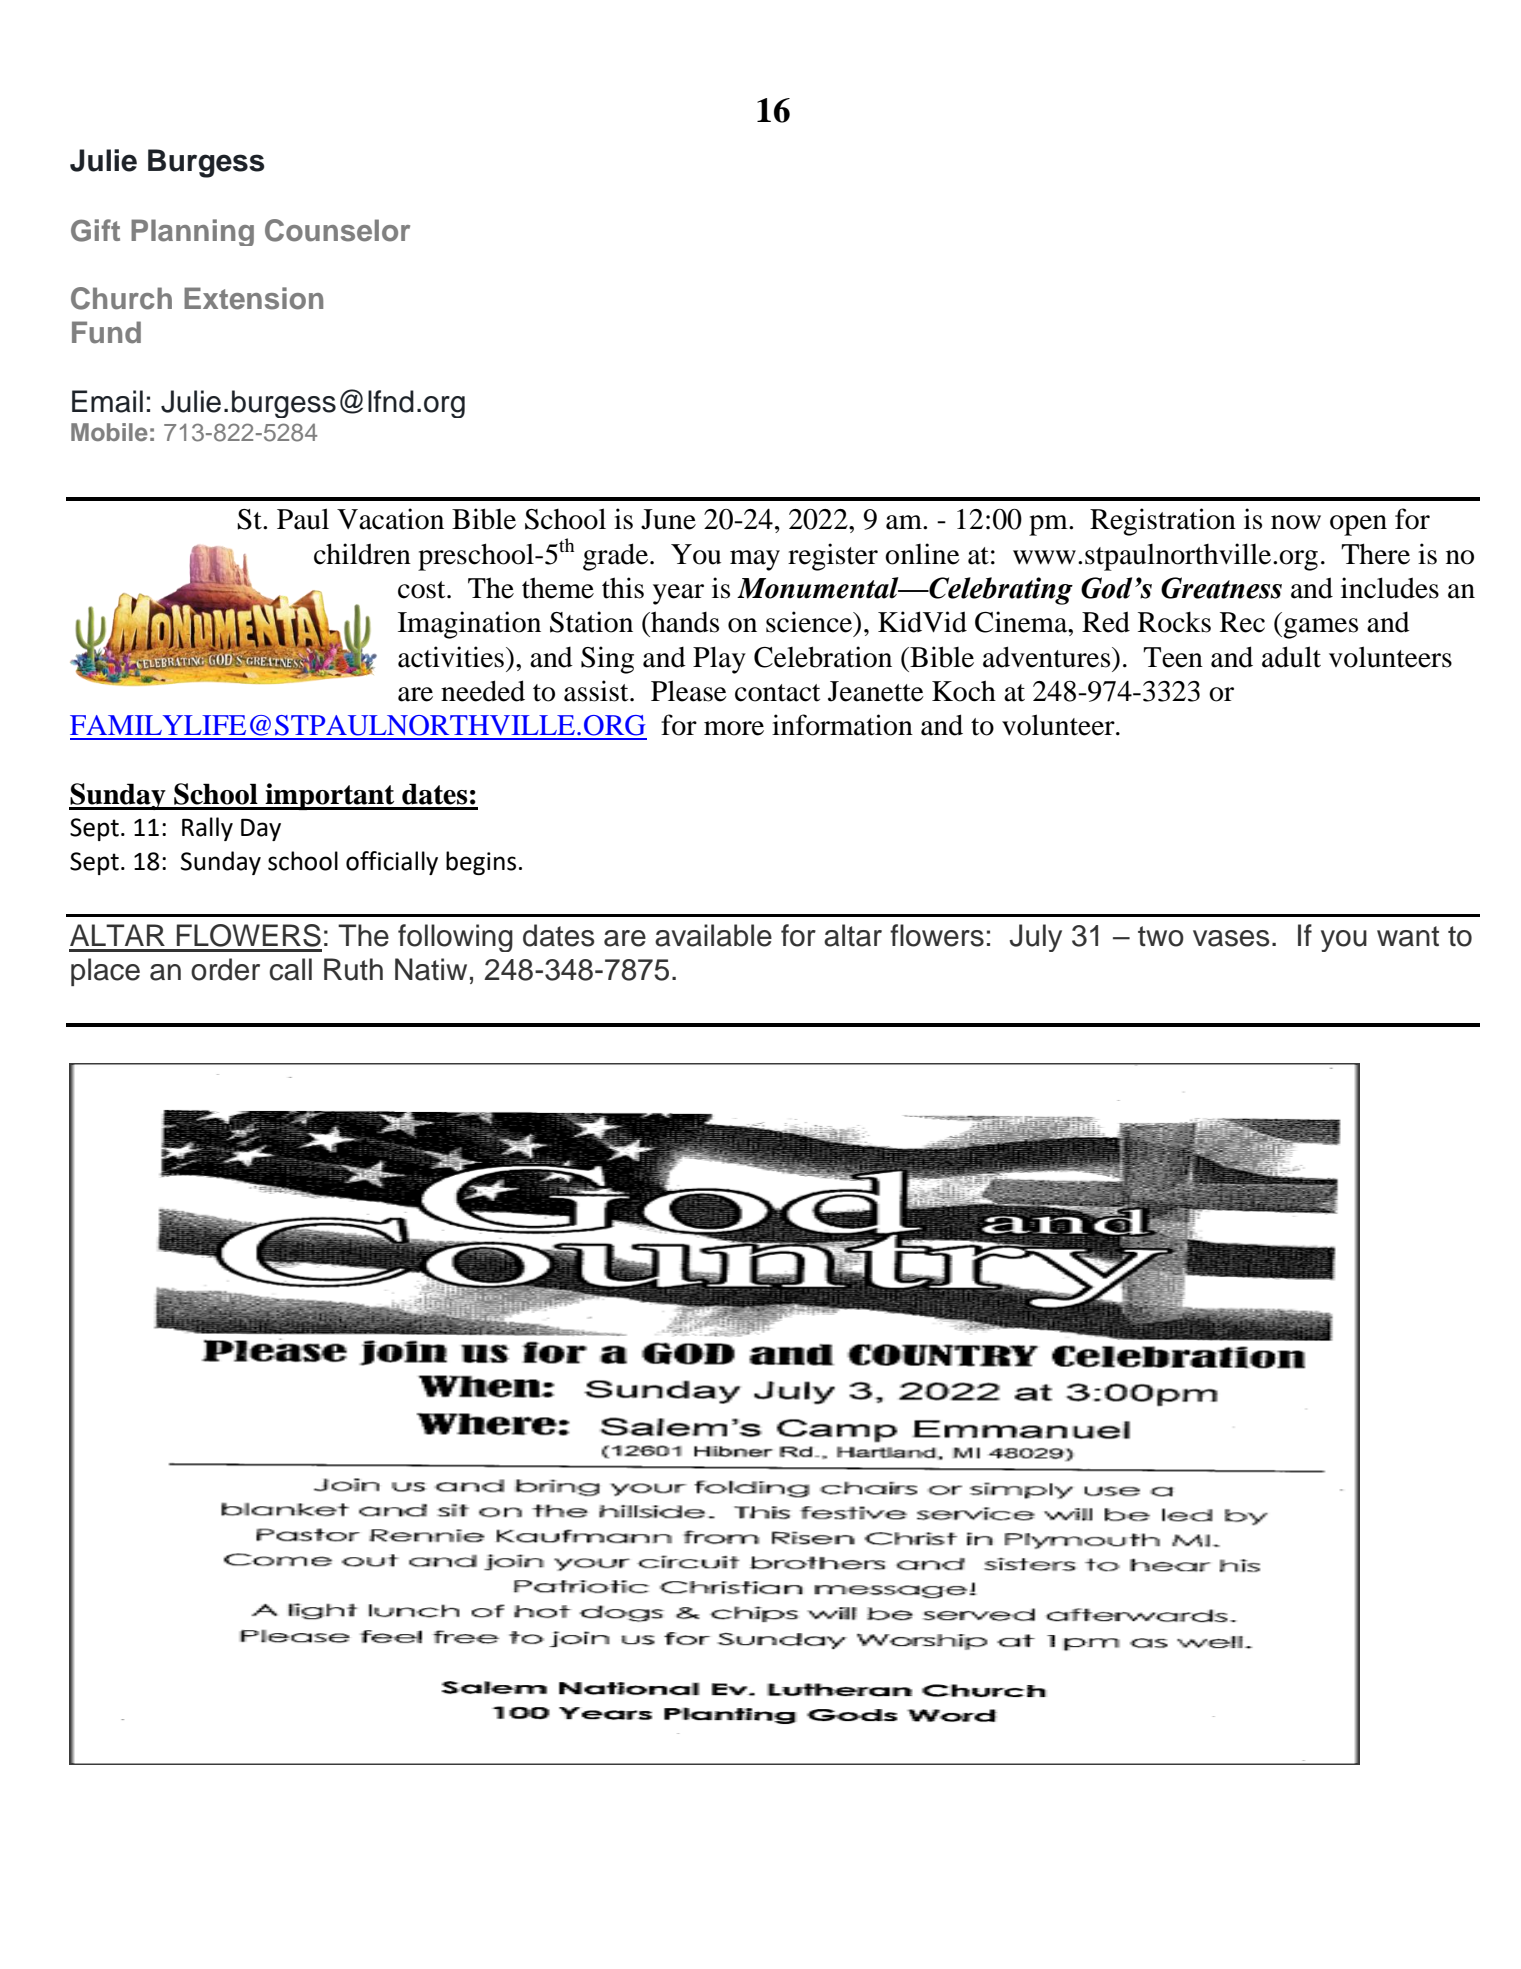 Image resolution: width=1521 pixels, height=1969 pixels. What do you see at coordinates (451, 657) in the screenshot?
I see `activities` at bounding box center [451, 657].
